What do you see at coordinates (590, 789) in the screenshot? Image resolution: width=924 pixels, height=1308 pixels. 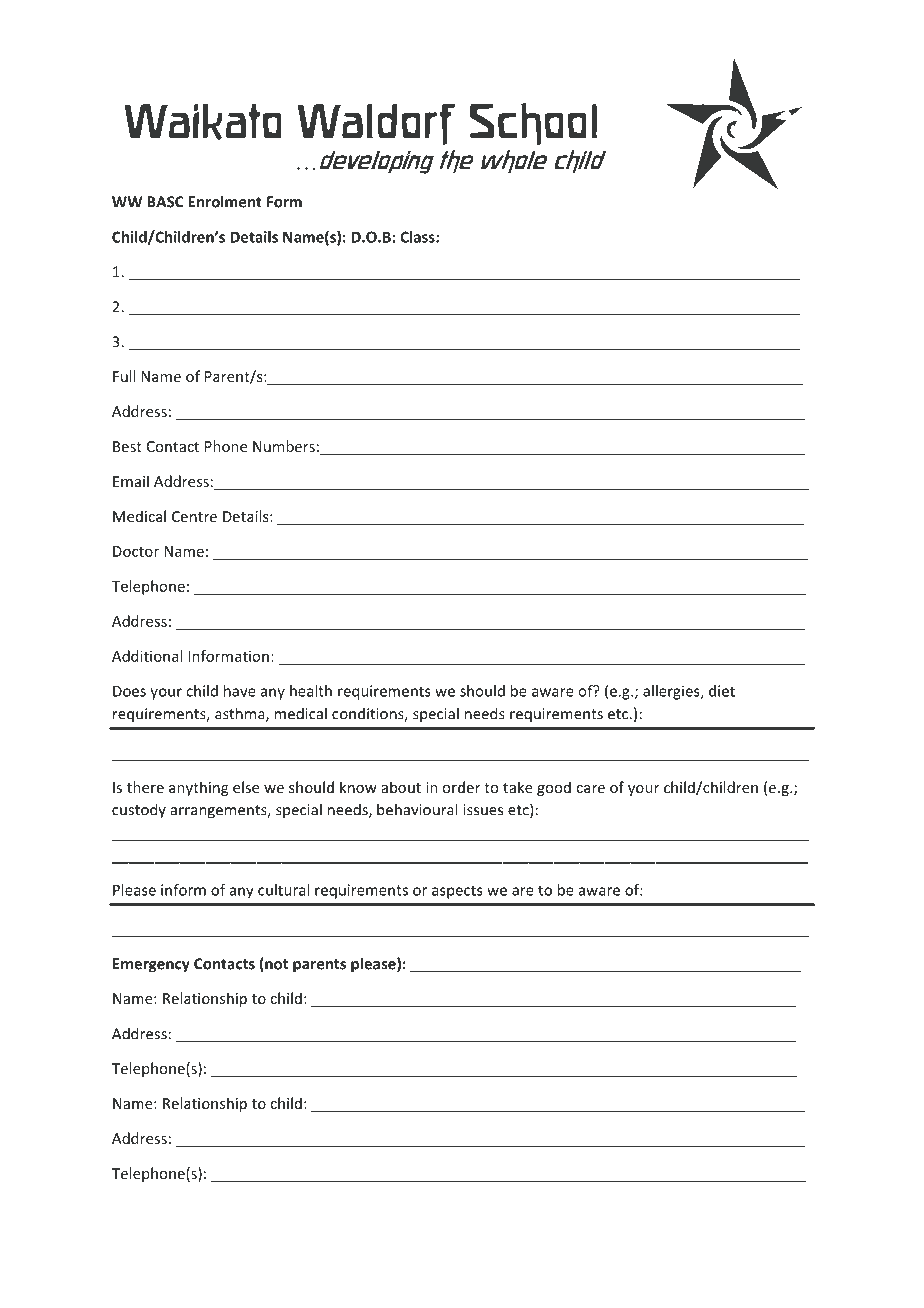 I see `care` at bounding box center [590, 789].
